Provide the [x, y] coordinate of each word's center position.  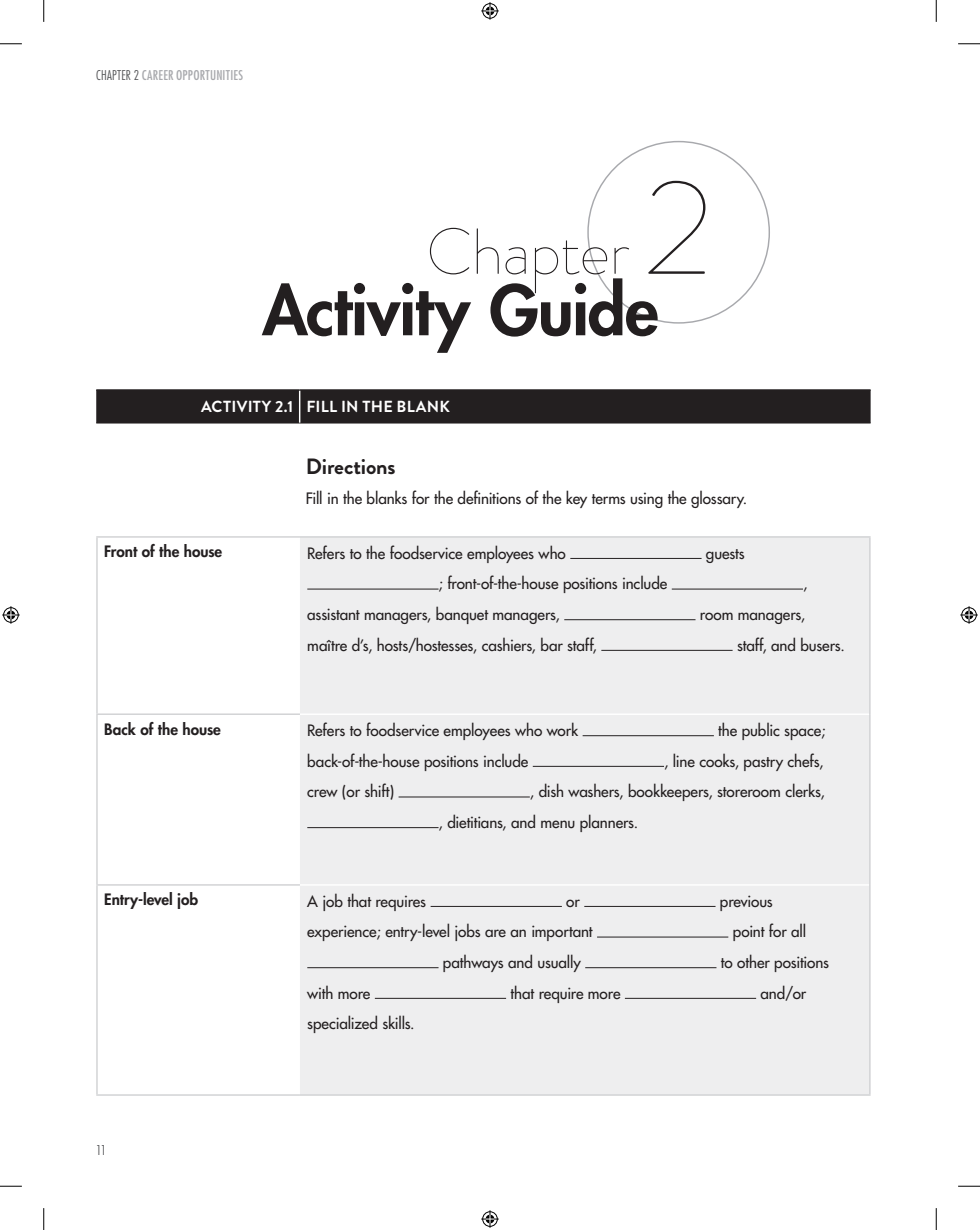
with [320, 992]
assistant [333, 614]
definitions [489, 497]
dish [551, 790]
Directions [351, 466]
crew [322, 793]
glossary [718, 499]
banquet [462, 615]
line [684, 760]
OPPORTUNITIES [210, 75]
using [646, 500]
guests [725, 556]
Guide [575, 306]
